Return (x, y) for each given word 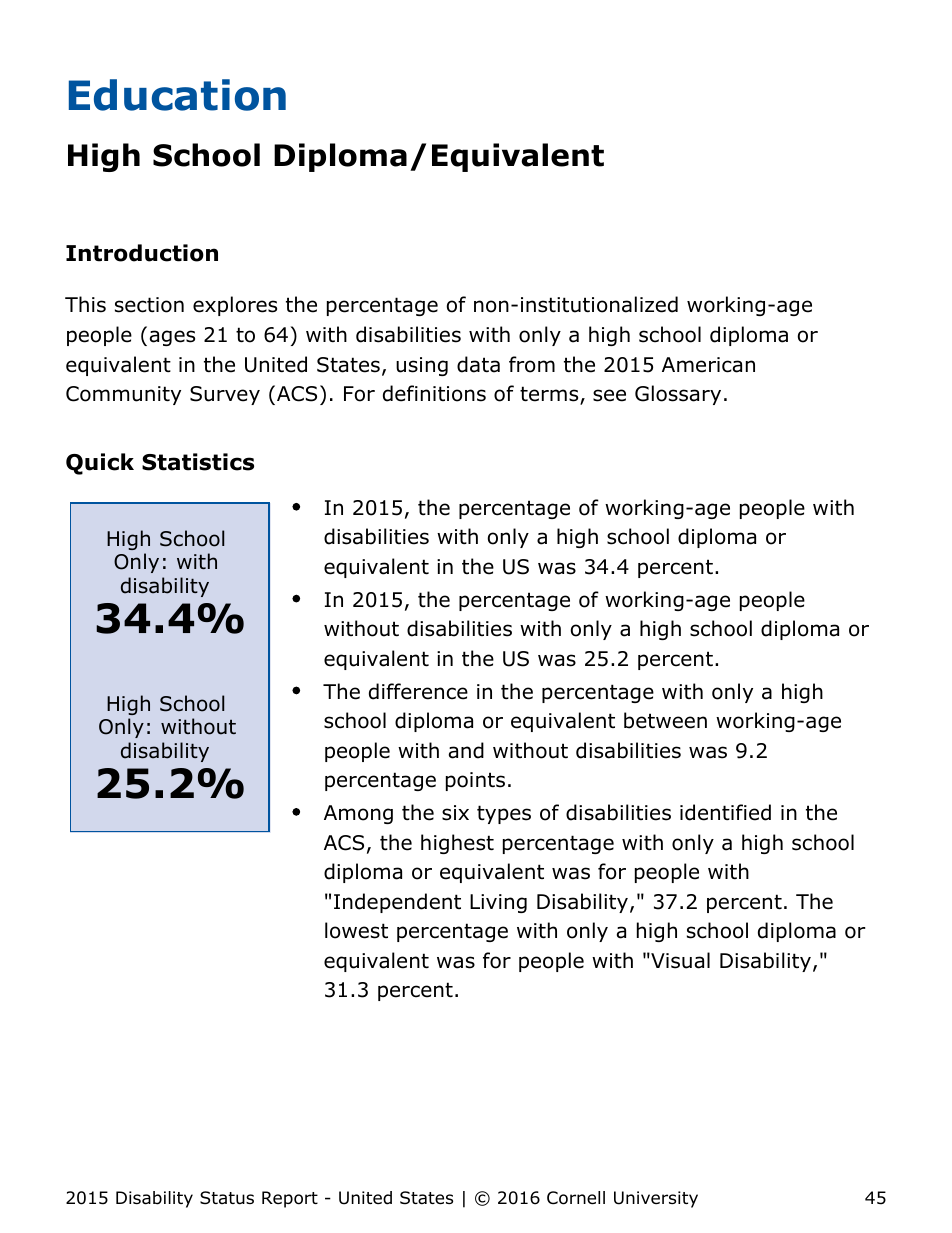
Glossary (678, 395)
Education (177, 95)
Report (290, 1199)
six (455, 813)
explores (235, 306)
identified (725, 812)
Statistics (198, 462)
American (708, 365)
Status (227, 1198)
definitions (434, 393)
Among (358, 814)
